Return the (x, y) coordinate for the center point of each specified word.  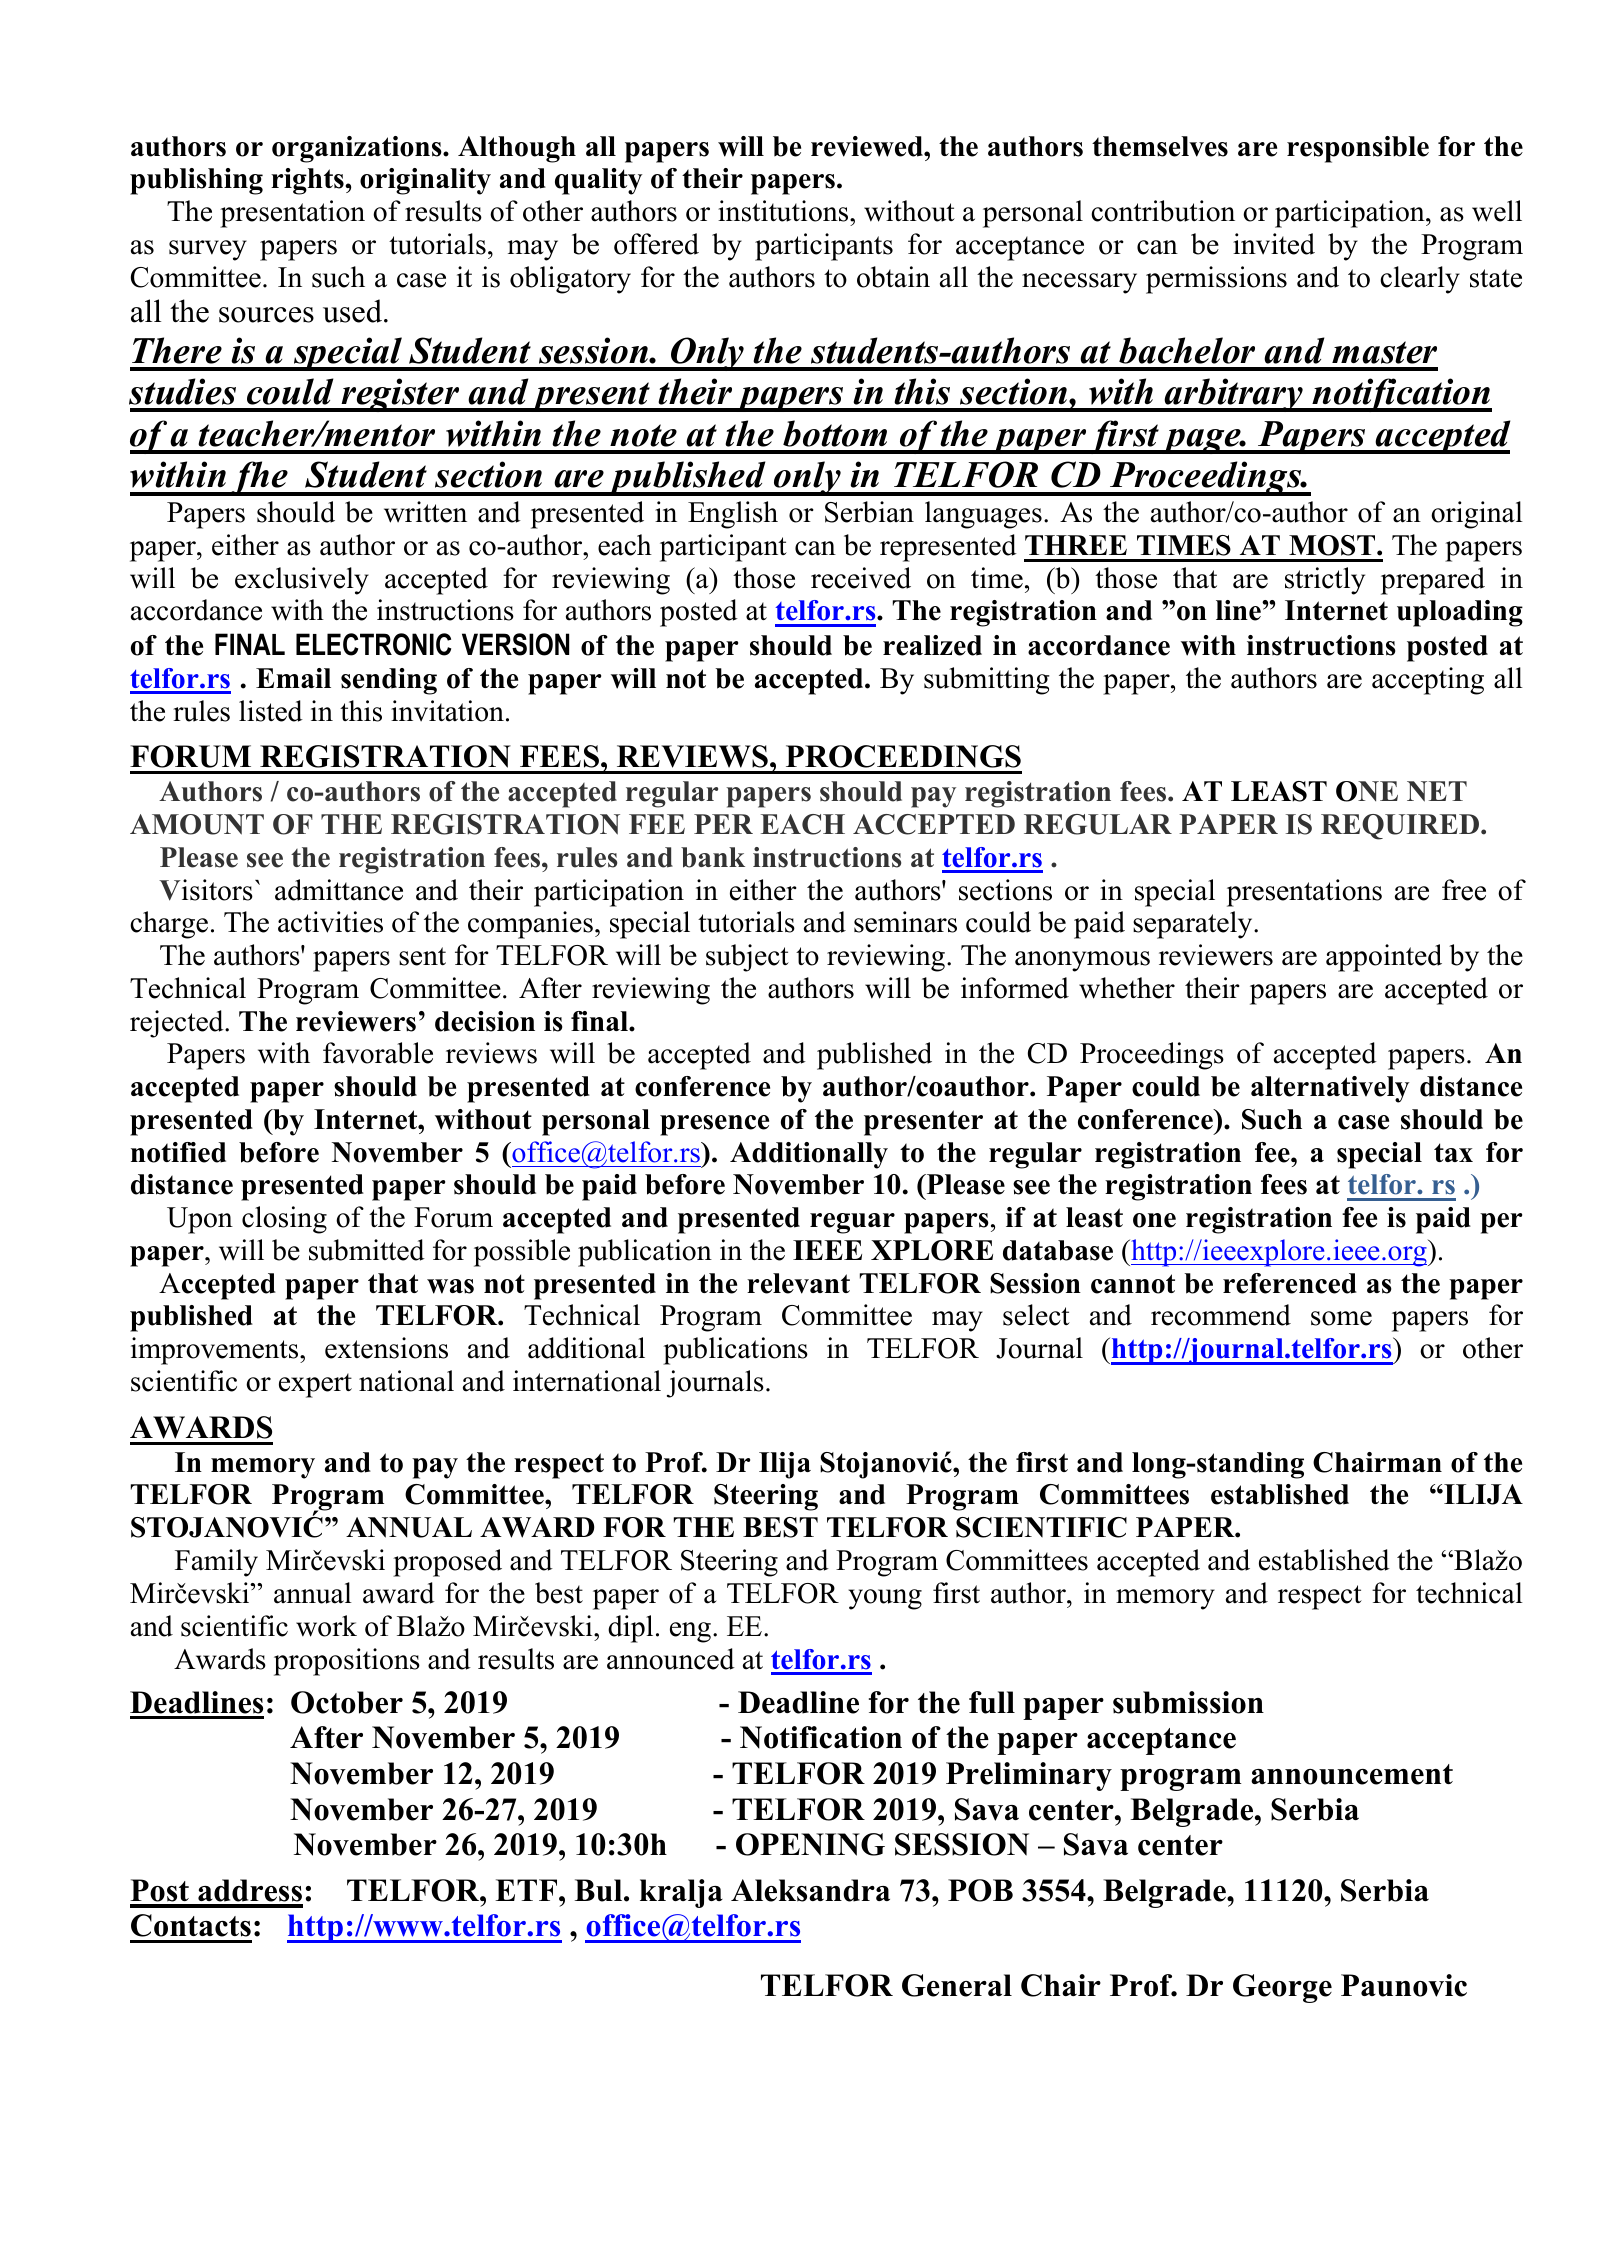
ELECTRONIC (373, 644)
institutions (784, 211)
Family (216, 1563)
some (1341, 1318)
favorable (378, 1053)
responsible (1358, 149)
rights (308, 181)
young (885, 1599)
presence (714, 1125)
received (861, 578)
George (1282, 1988)
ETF (527, 1890)
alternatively (1330, 1089)
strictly (1325, 581)
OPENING (810, 1844)
